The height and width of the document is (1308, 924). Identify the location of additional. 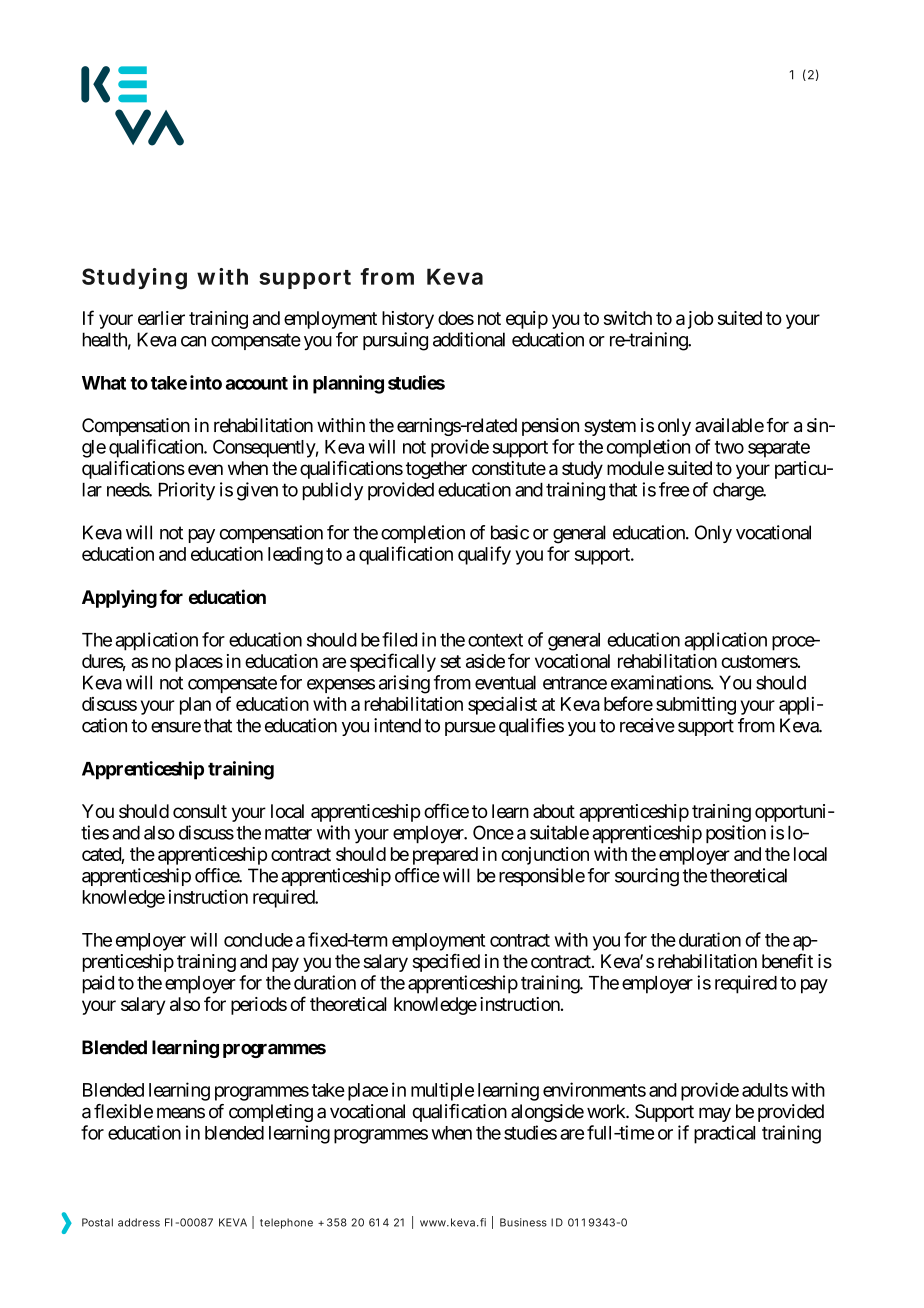
(469, 339).
